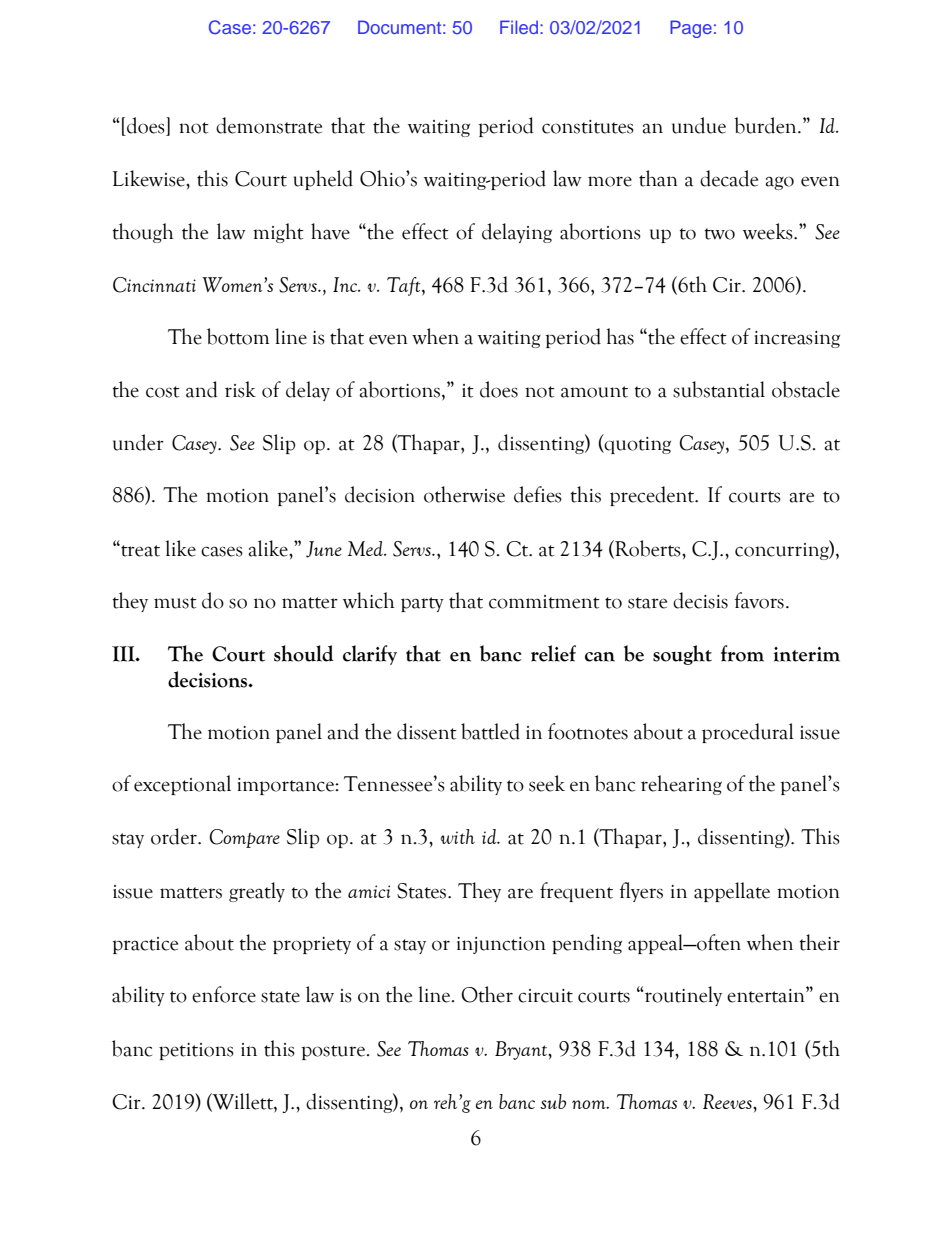  What do you see at coordinates (759, 600) in the page?
I see `favors` at bounding box center [759, 600].
